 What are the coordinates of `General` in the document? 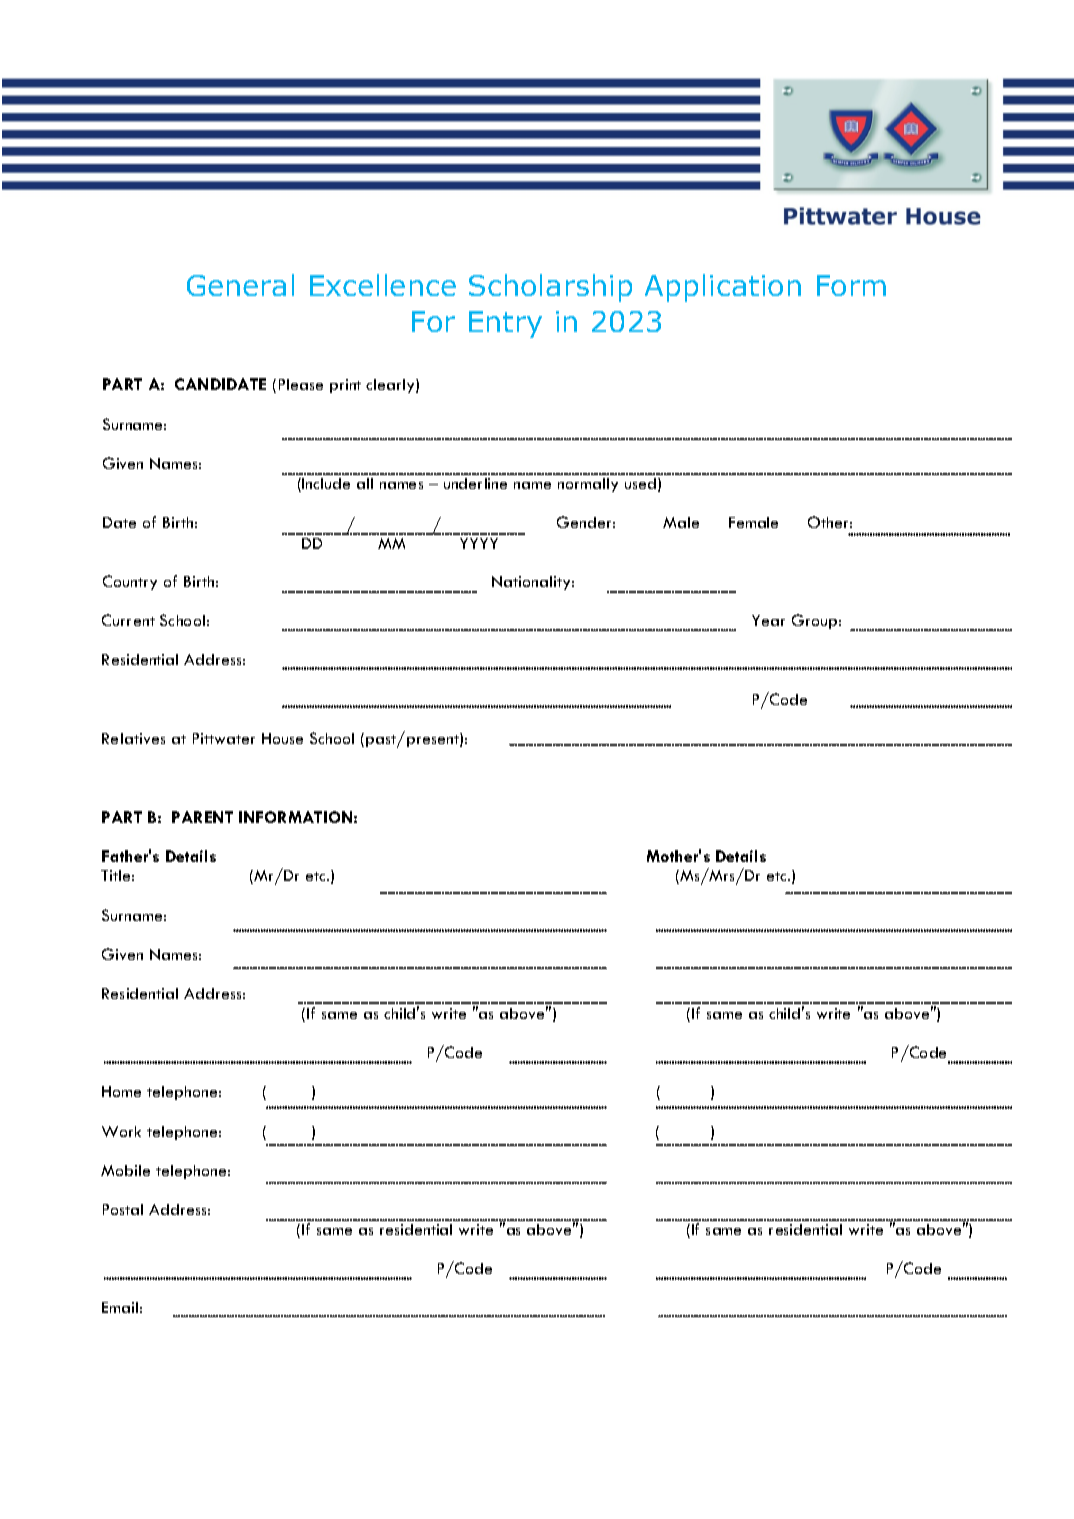 It's located at (240, 285).
